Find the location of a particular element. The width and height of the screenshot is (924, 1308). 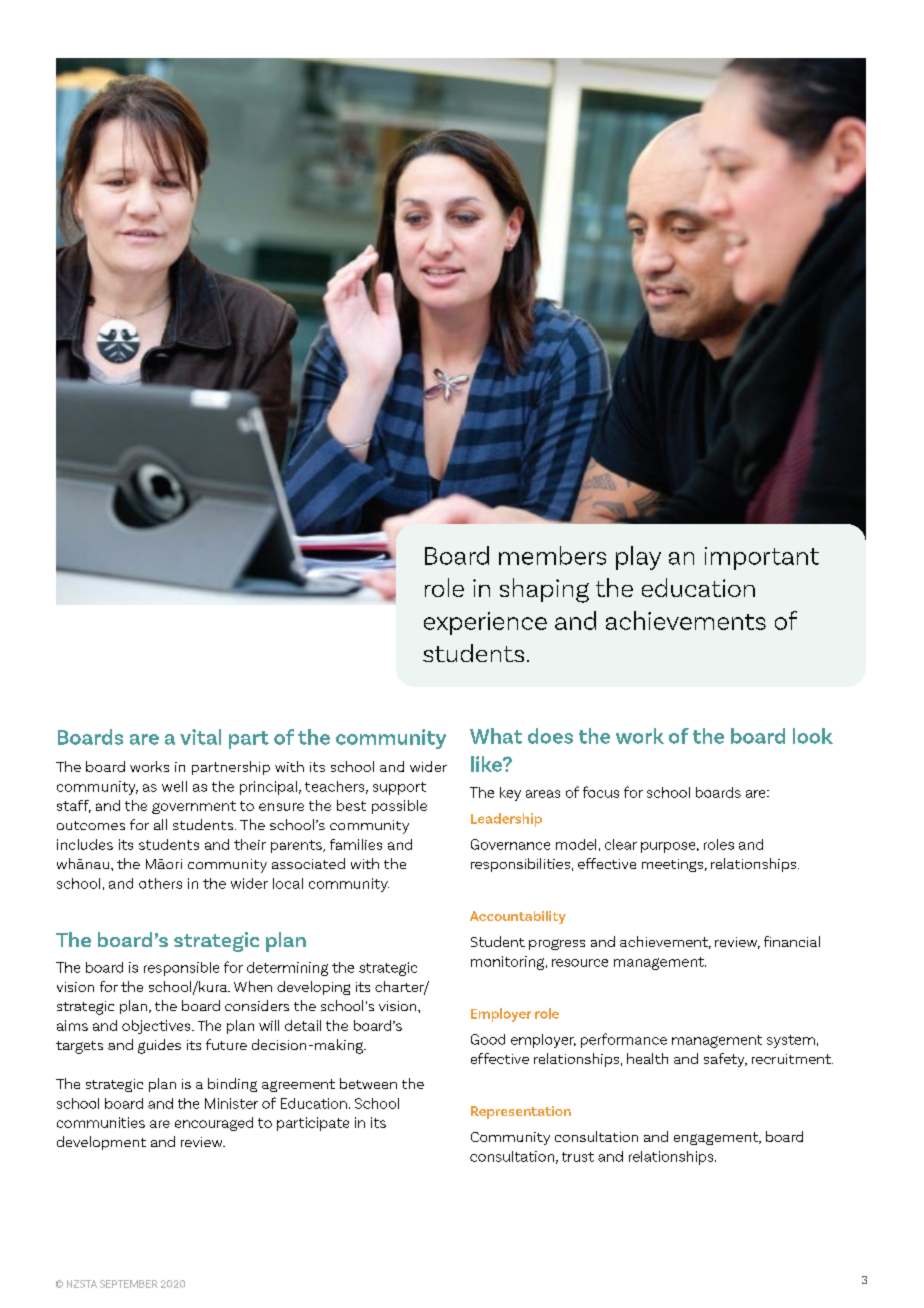

experience is located at coordinates (485, 623).
